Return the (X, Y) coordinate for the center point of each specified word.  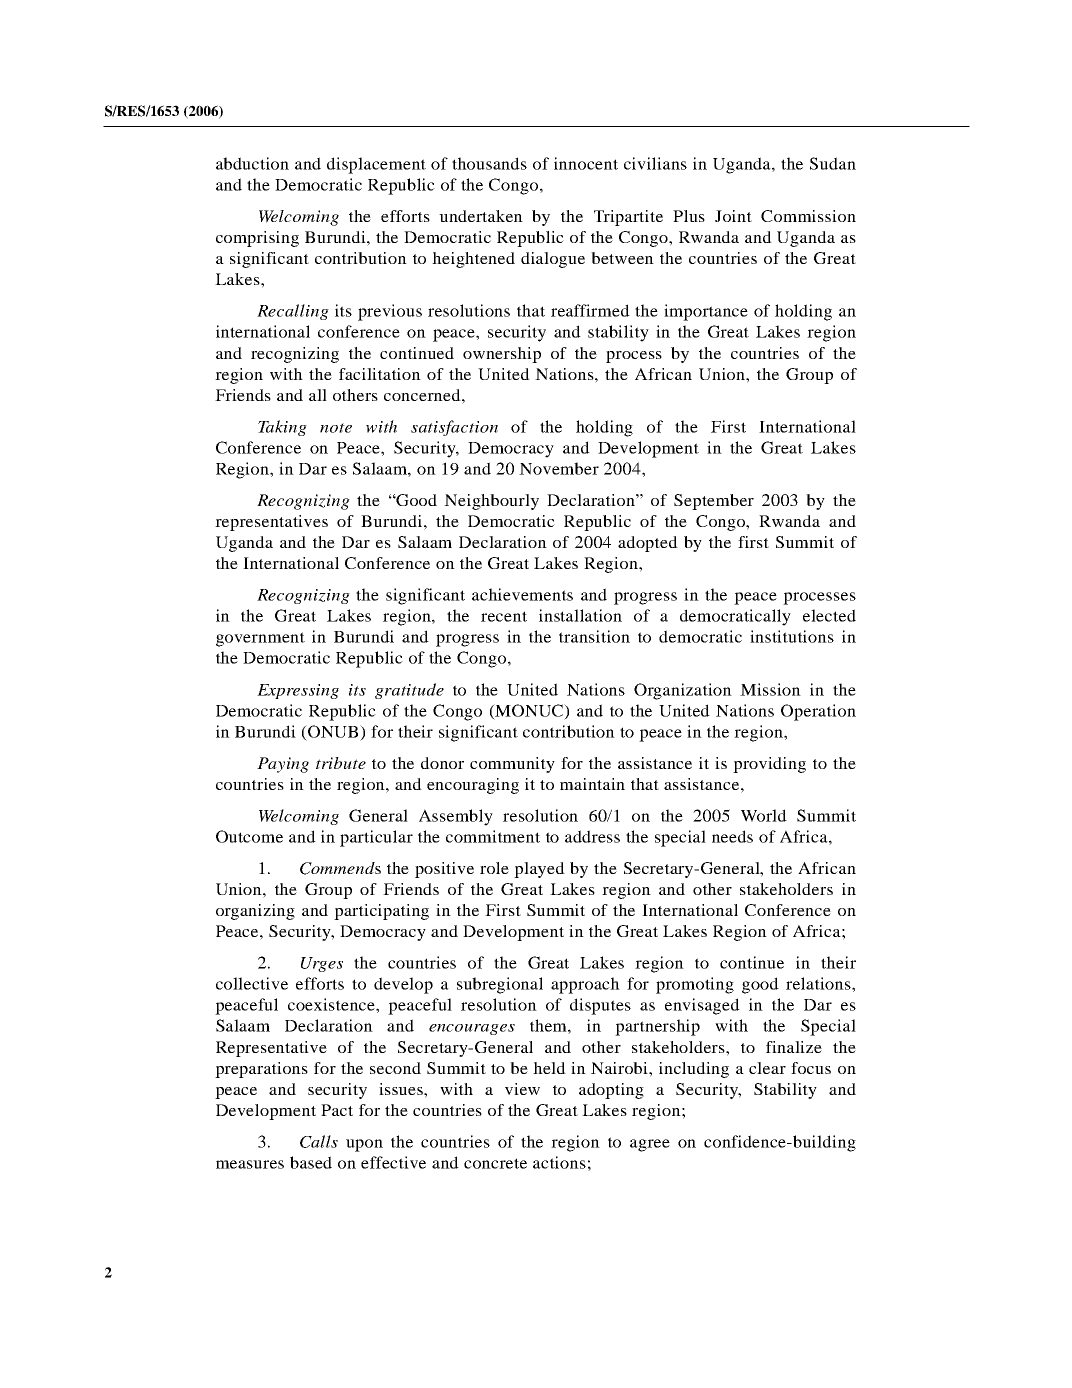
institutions (792, 636)
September (714, 502)
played (539, 870)
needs (732, 836)
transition (594, 636)
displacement (376, 165)
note (336, 428)
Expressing (298, 691)
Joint (733, 216)
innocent (586, 163)
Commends (340, 868)
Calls (319, 1141)
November (559, 468)
